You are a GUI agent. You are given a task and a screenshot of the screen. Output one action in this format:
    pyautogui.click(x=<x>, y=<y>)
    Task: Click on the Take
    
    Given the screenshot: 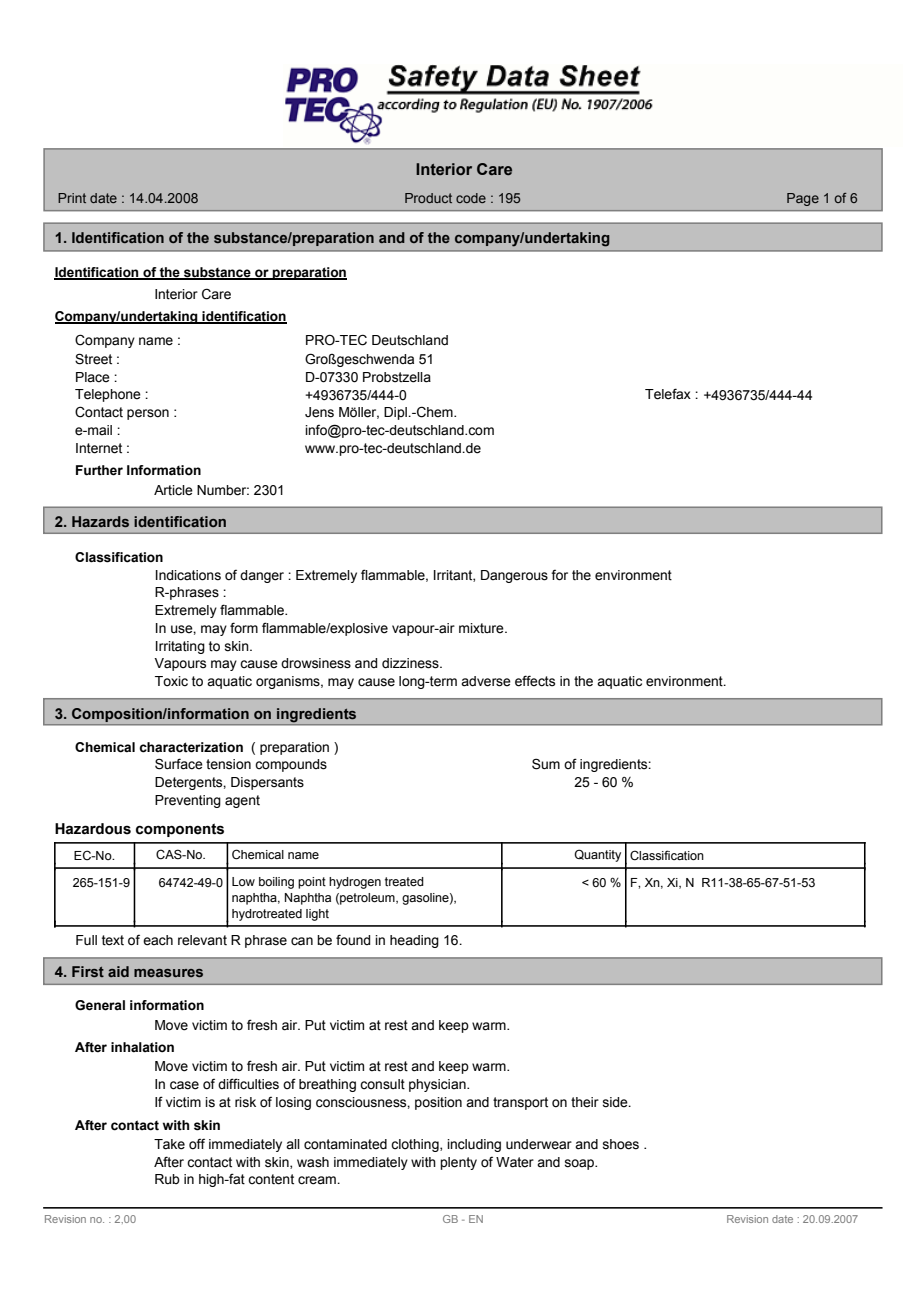 What is the action you would take?
    pyautogui.click(x=169, y=1144)
